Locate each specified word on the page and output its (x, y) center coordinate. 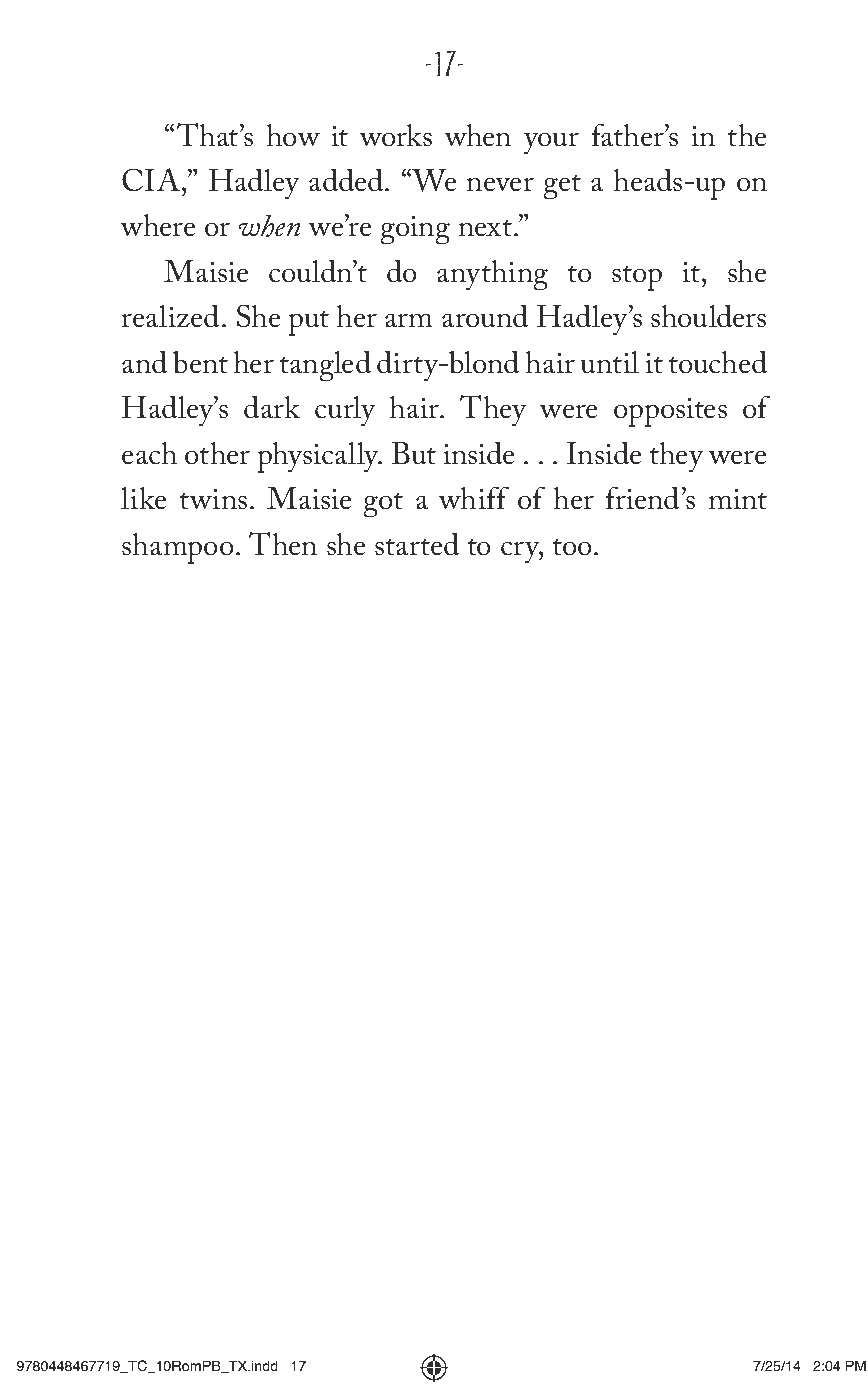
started (417, 544)
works (395, 135)
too (574, 547)
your (551, 143)
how (293, 135)
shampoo (178, 548)
